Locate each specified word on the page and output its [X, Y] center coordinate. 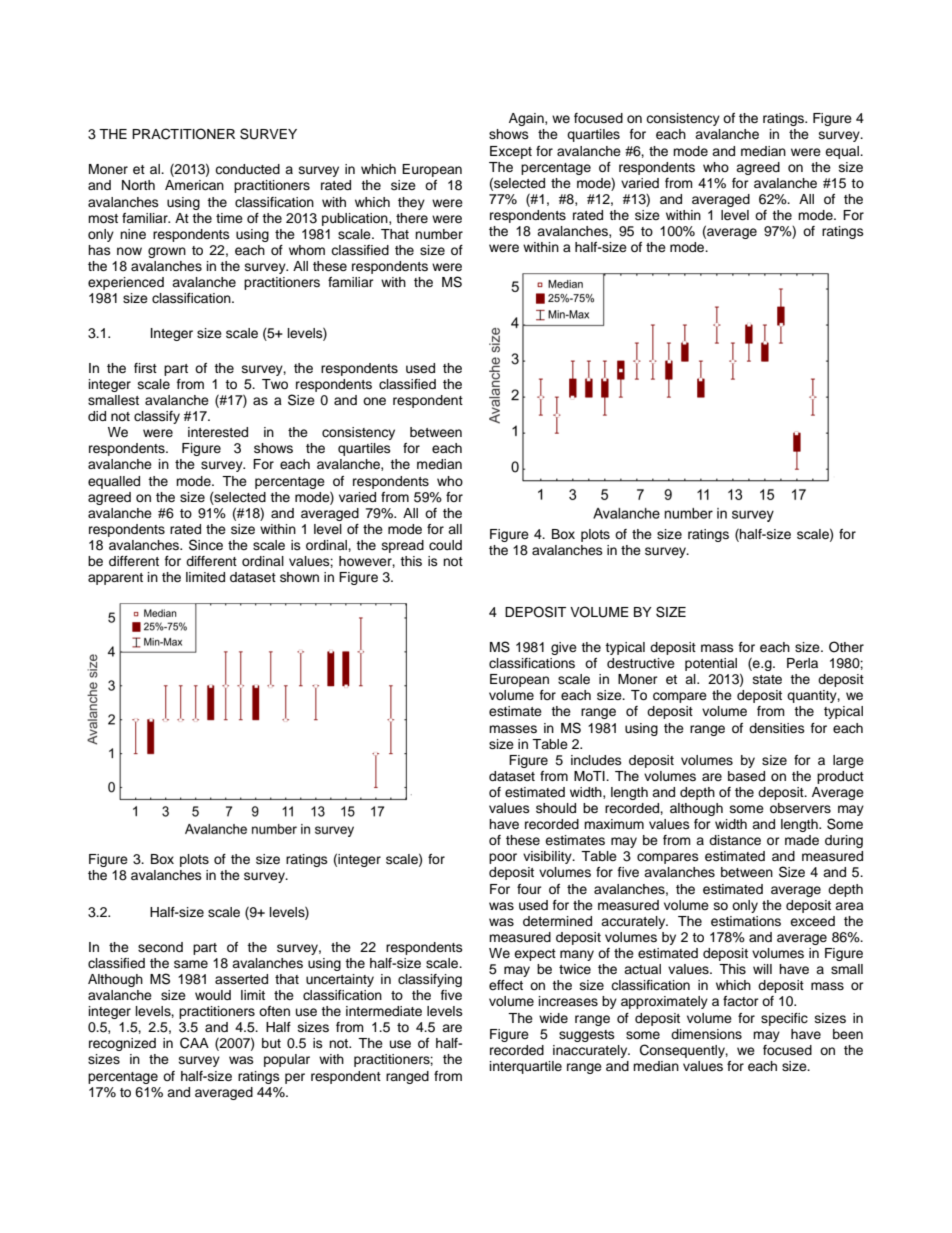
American [194, 185]
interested [218, 432]
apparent [115, 579]
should [556, 808]
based [746, 776]
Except [511, 152]
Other [846, 647]
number [439, 234]
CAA [194, 1043]
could [445, 545]
